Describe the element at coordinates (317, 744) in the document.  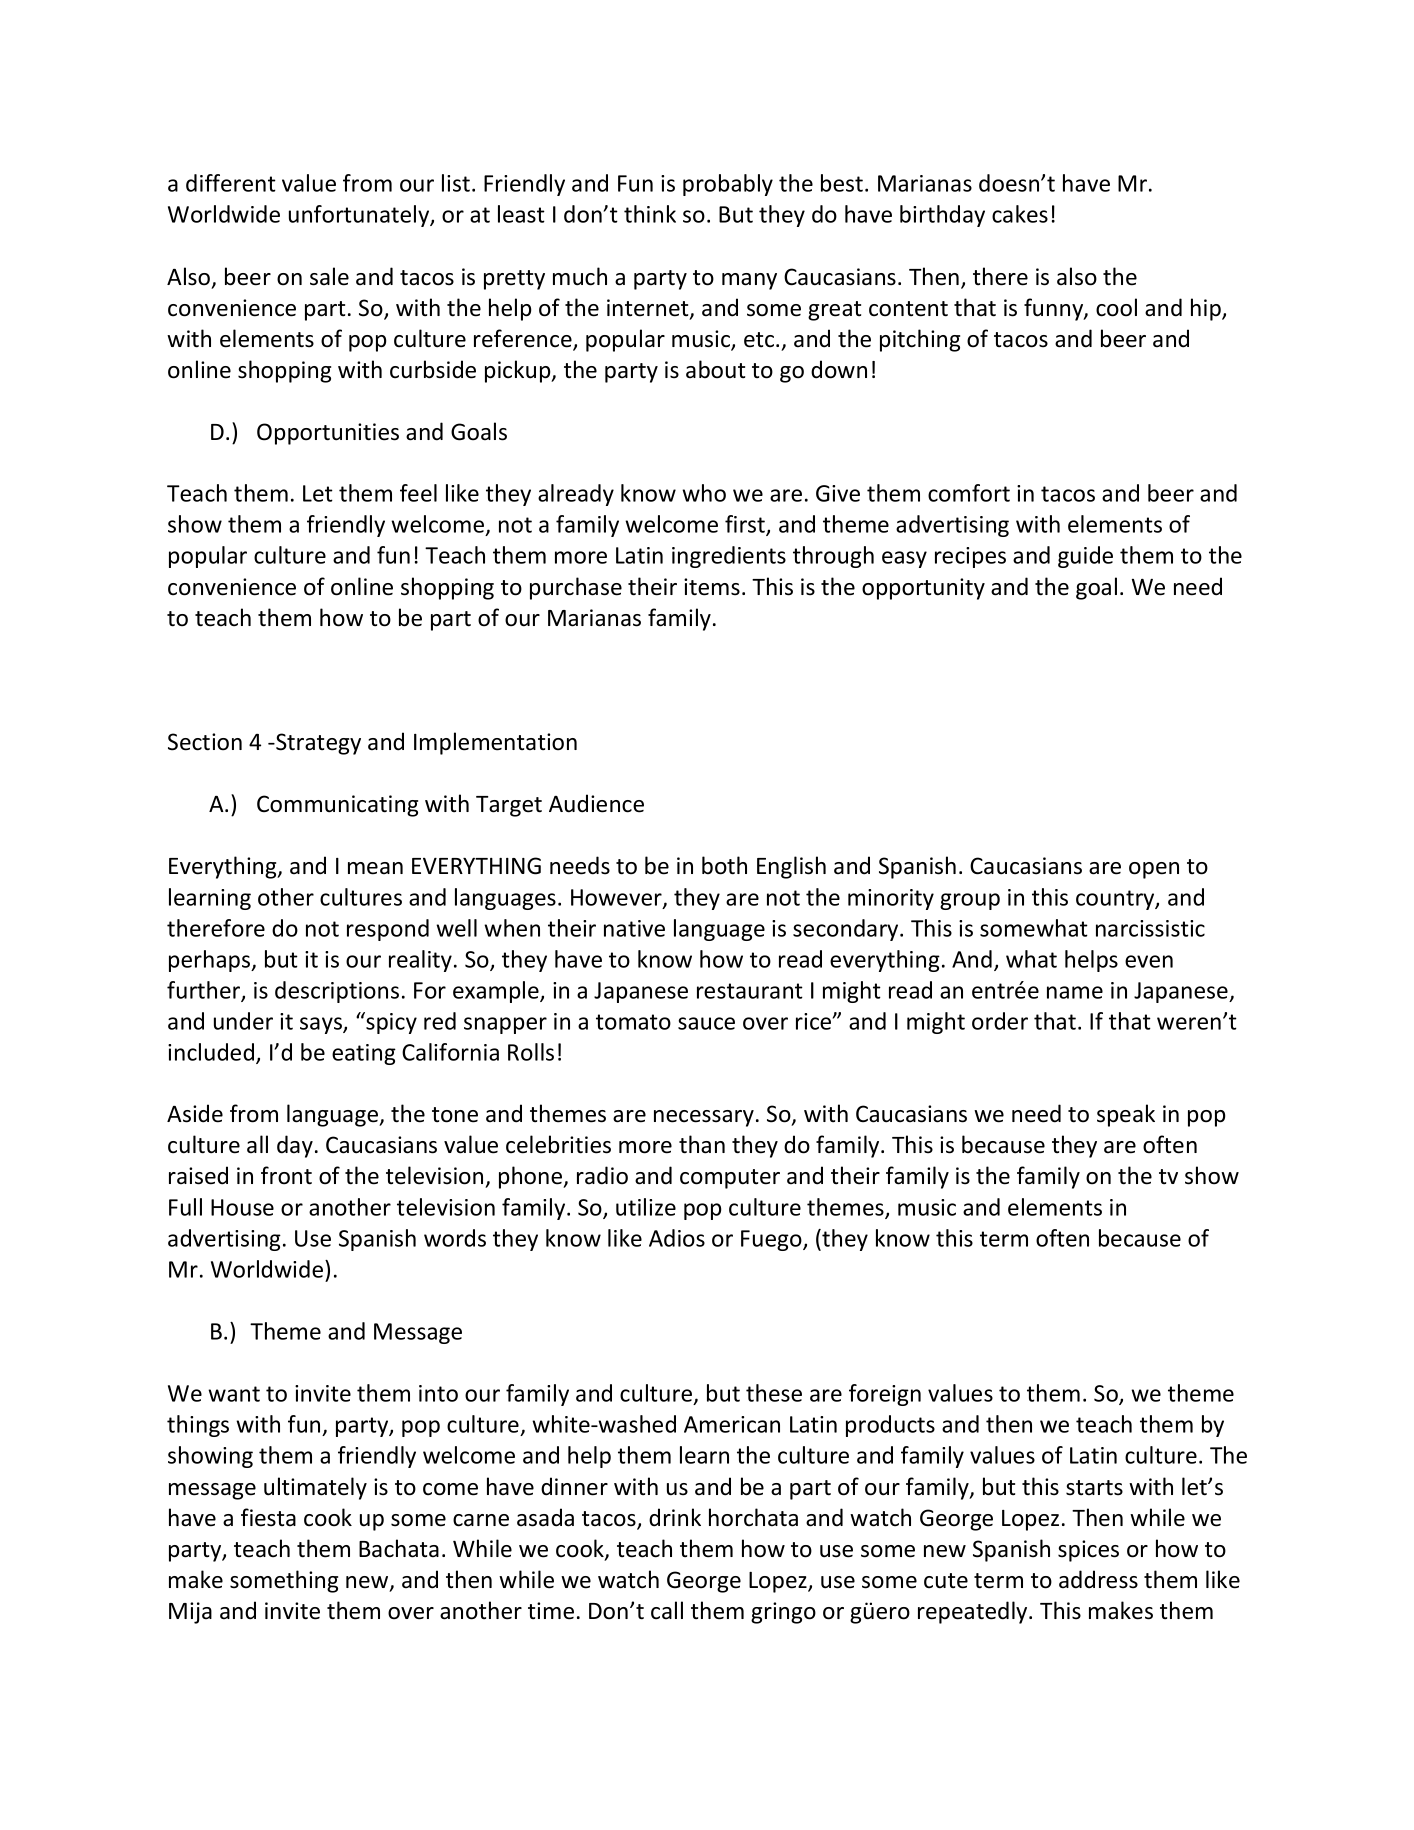
I see `Strategy` at that location.
